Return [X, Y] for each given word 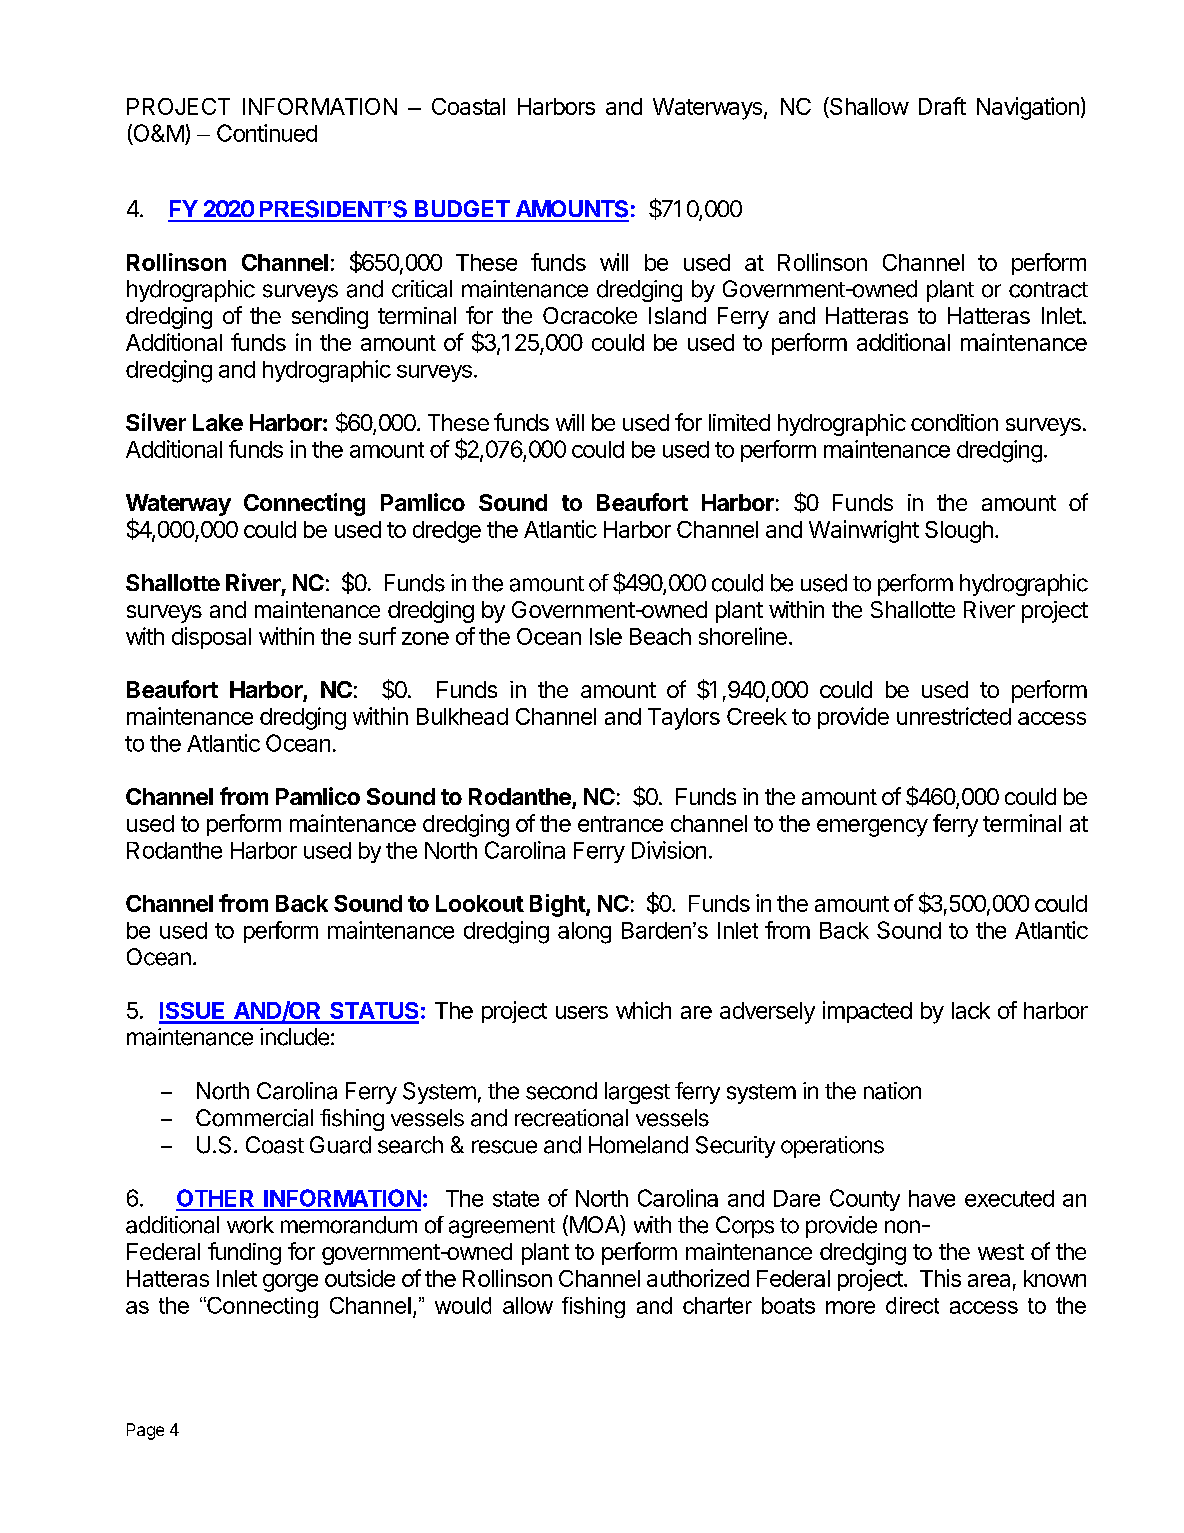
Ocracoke [590, 315]
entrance [620, 824]
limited [739, 422]
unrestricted [954, 716]
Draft [942, 106]
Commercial [254, 1118]
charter [717, 1305]
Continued [267, 133]
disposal [211, 638]
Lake [218, 422]
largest [637, 1093]
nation [892, 1091]
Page [145, 1431]
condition [954, 422]
